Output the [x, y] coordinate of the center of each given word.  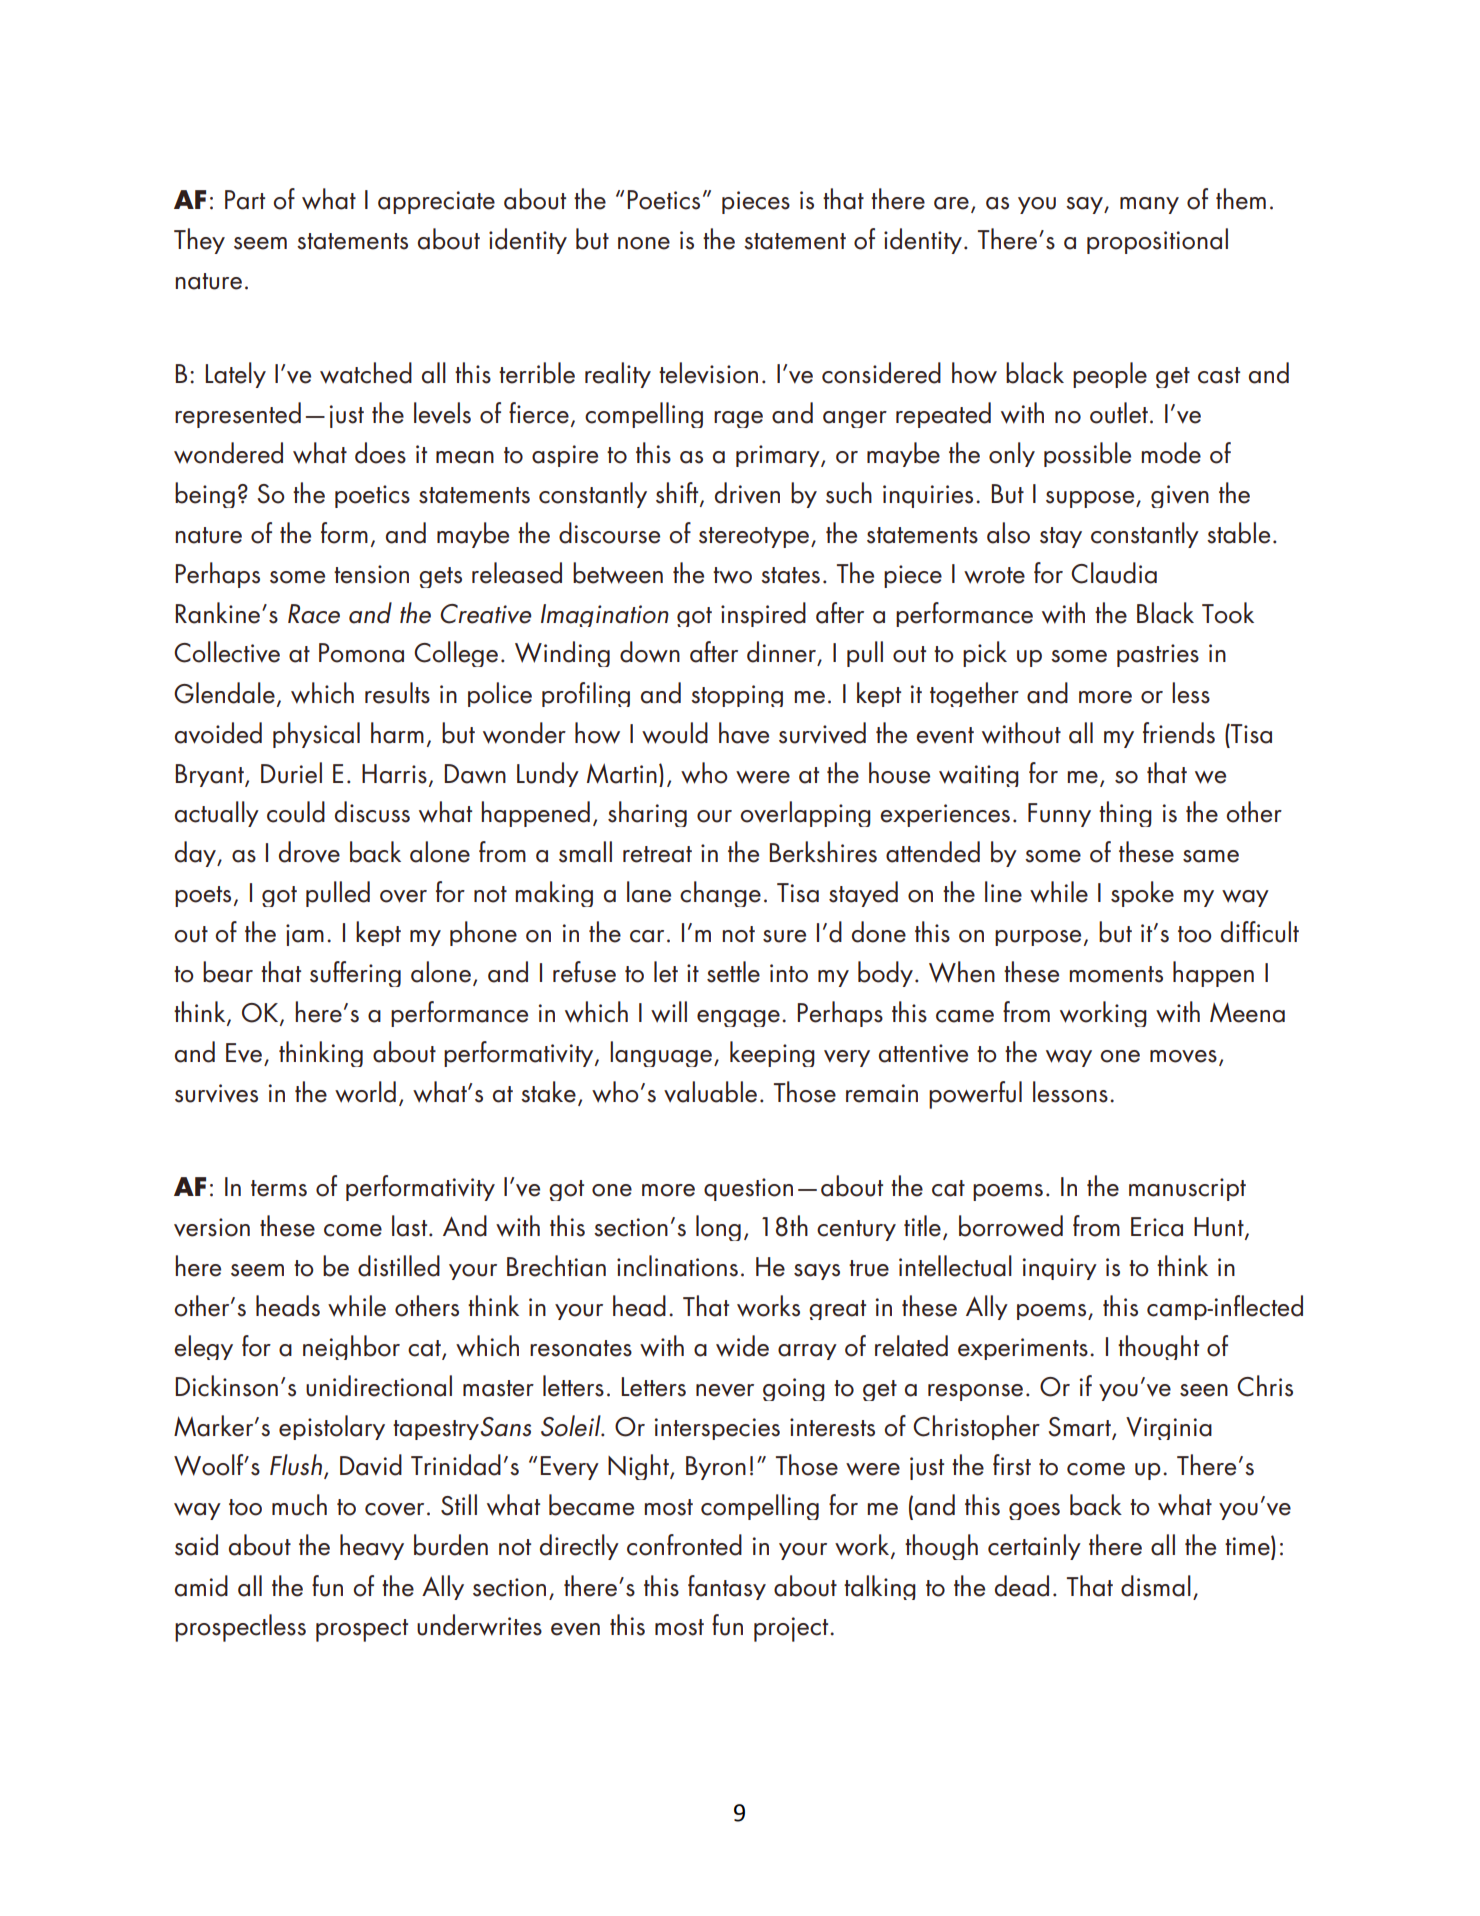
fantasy [727, 1587]
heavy [372, 1547]
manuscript [1187, 1189]
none [644, 243]
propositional [1157, 241]
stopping [737, 696]
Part [245, 200]
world [365, 1092]
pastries [1158, 655]
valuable [710, 1092]
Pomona [361, 653]
